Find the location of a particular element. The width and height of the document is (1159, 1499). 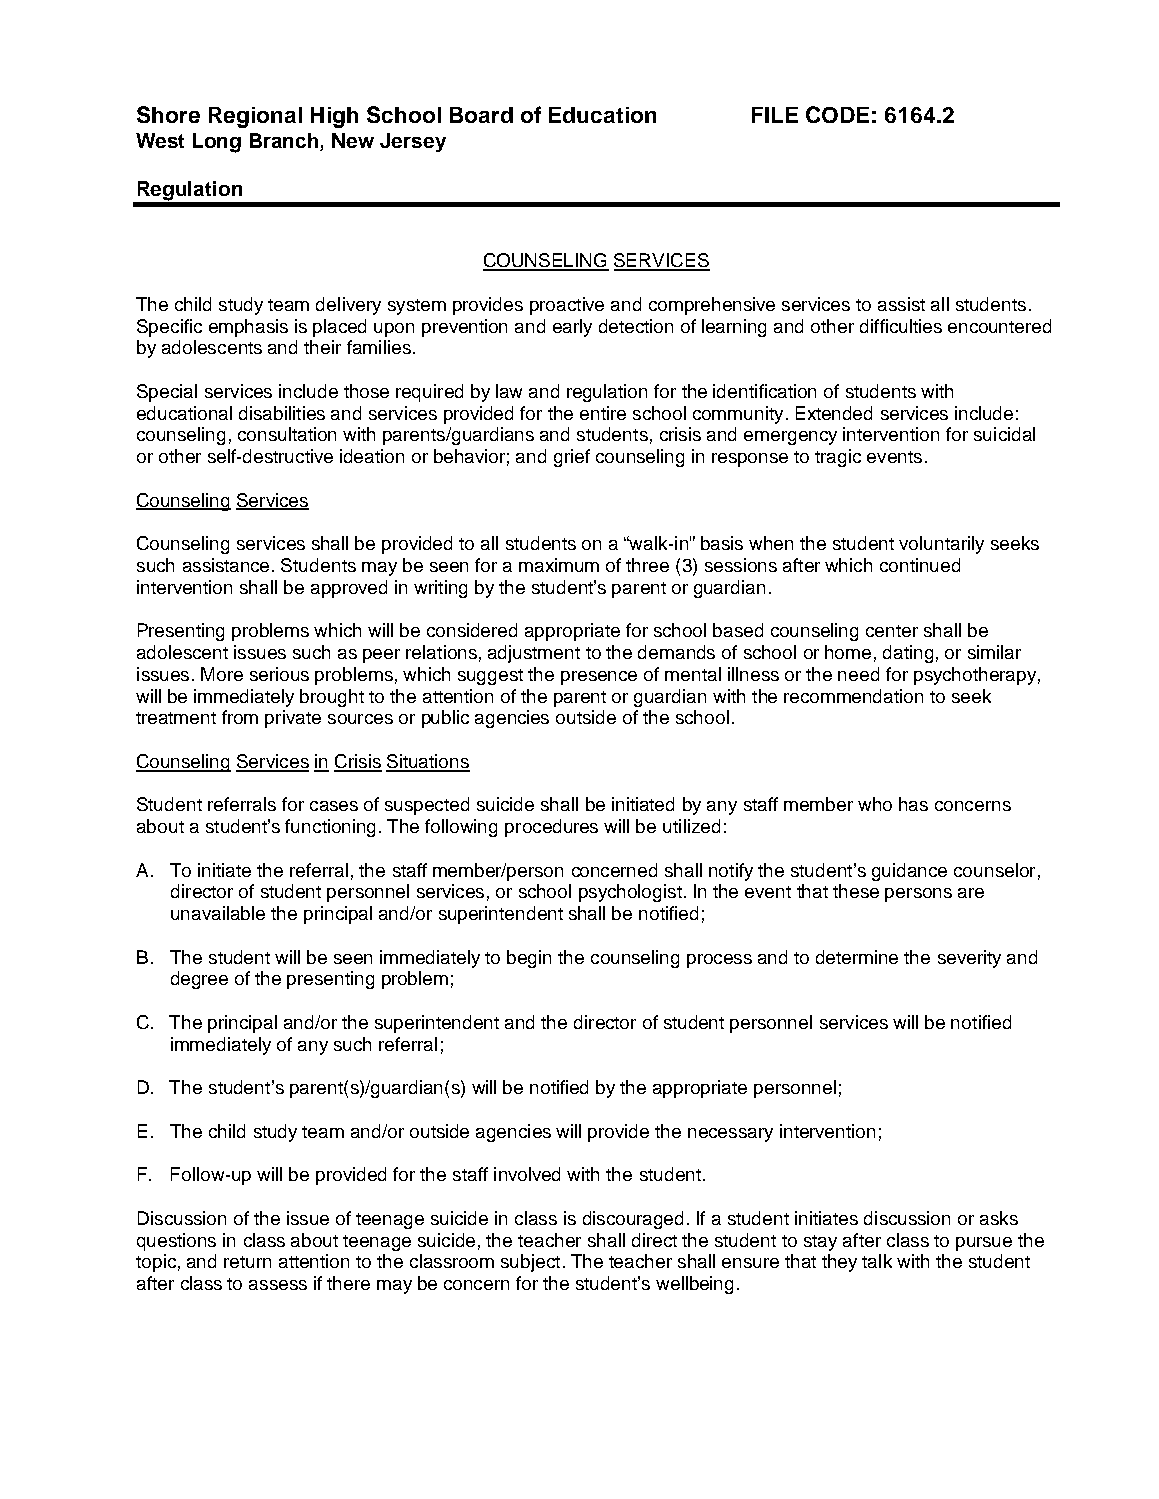

Branch is located at coordinates (284, 140).
